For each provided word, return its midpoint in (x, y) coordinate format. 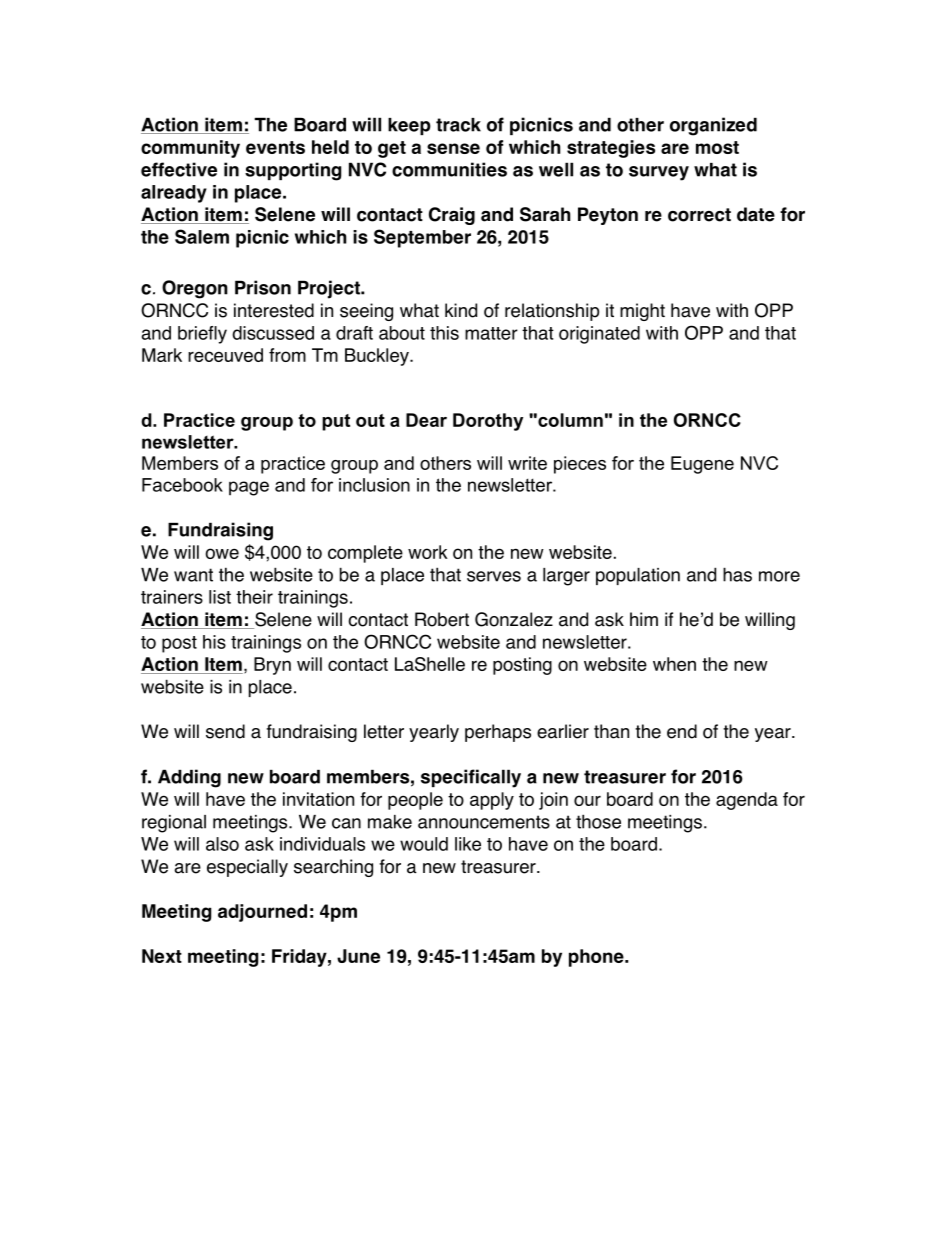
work (428, 552)
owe (222, 553)
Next (162, 956)
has (737, 574)
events (275, 147)
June (358, 956)
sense (453, 148)
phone (597, 958)
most (717, 147)
